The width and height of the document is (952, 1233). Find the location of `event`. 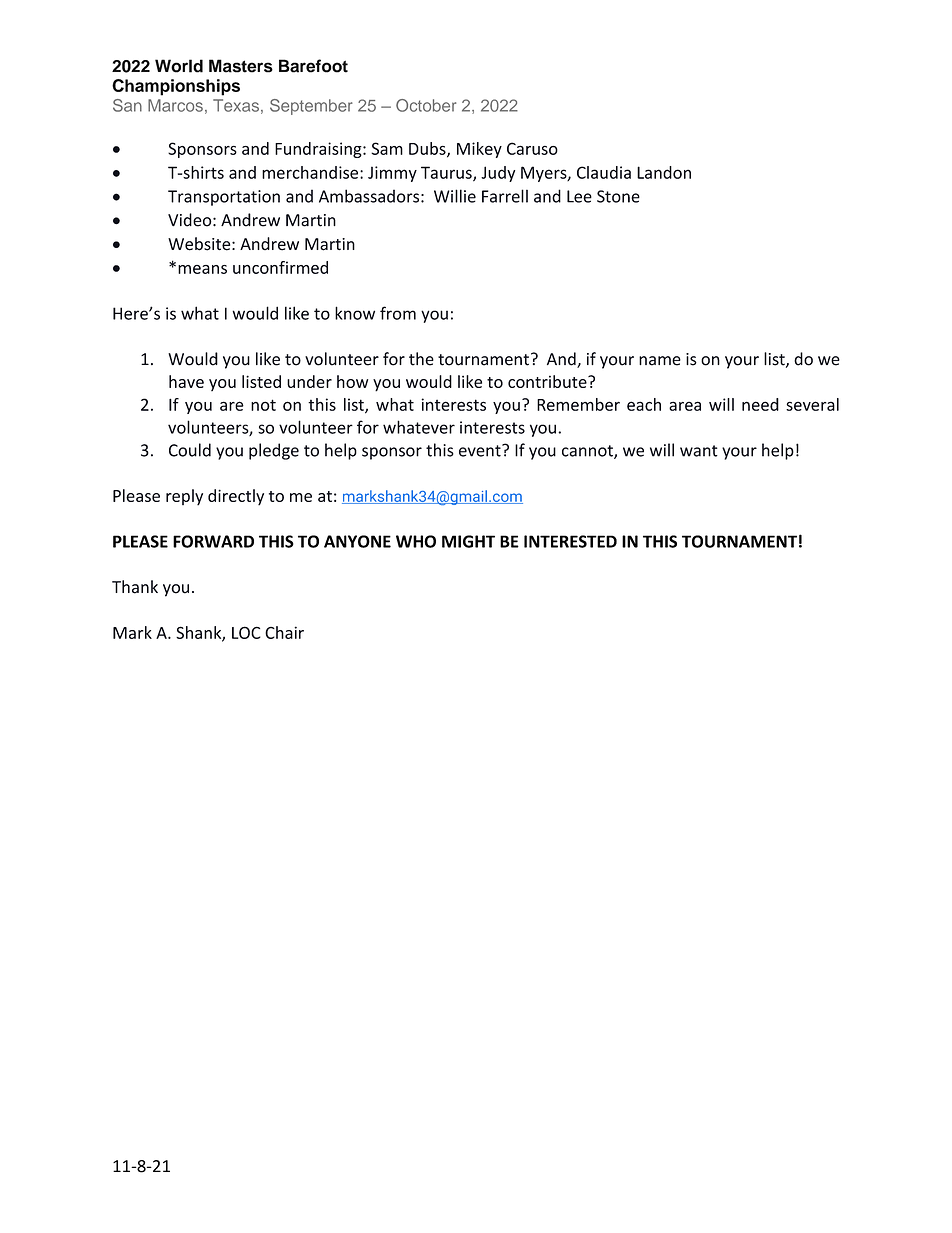

event is located at coordinates (481, 450).
